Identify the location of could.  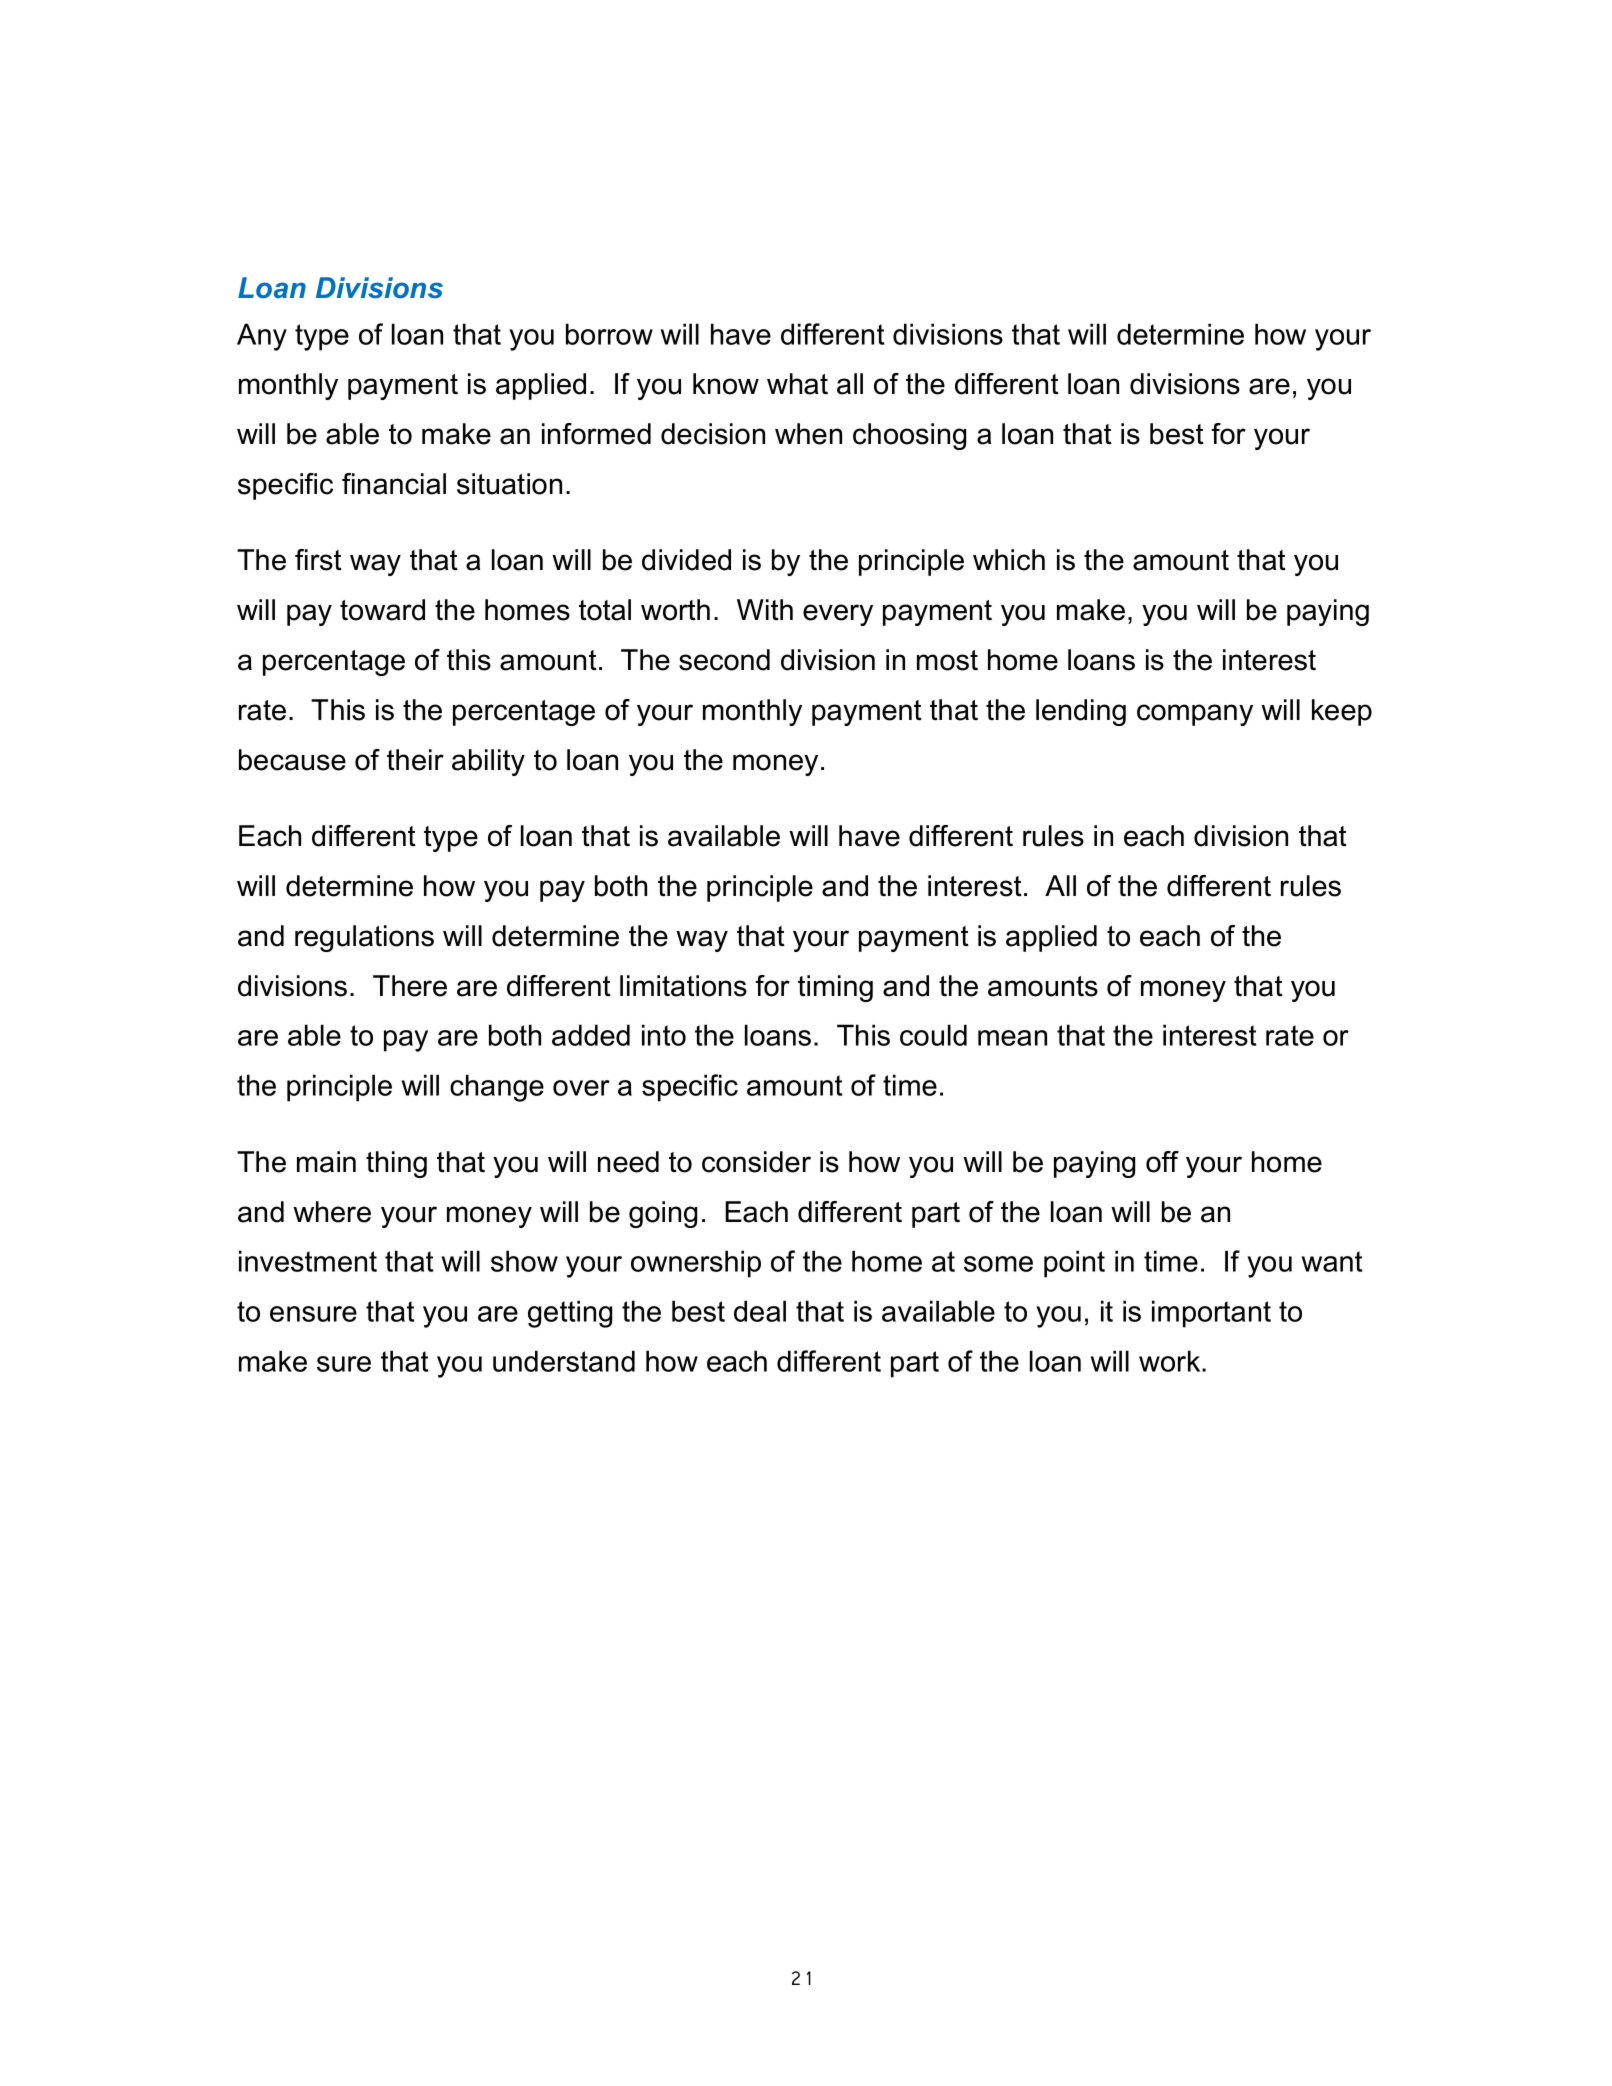
(933, 1035).
